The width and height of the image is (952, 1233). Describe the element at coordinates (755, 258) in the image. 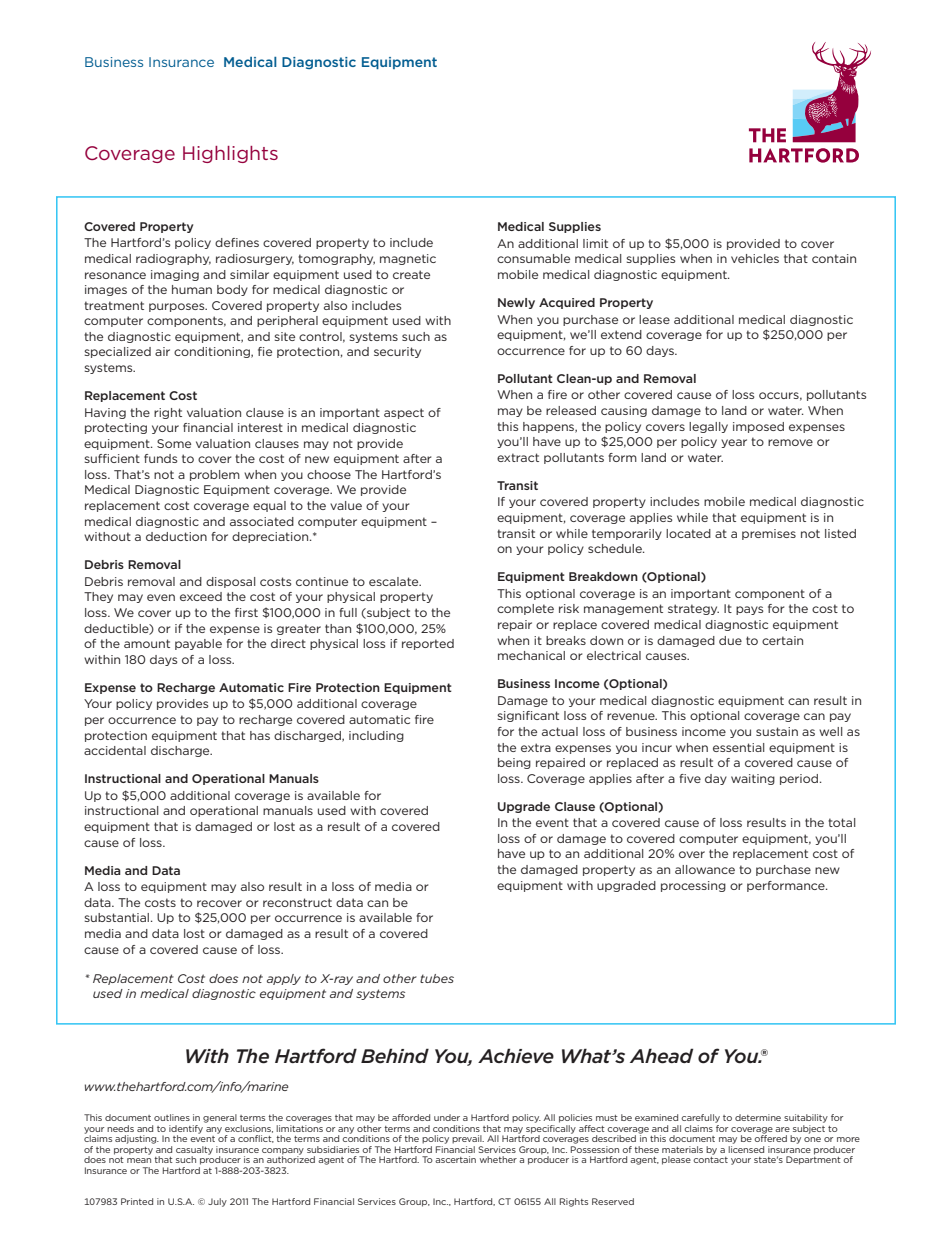

I see `vehicles` at that location.
